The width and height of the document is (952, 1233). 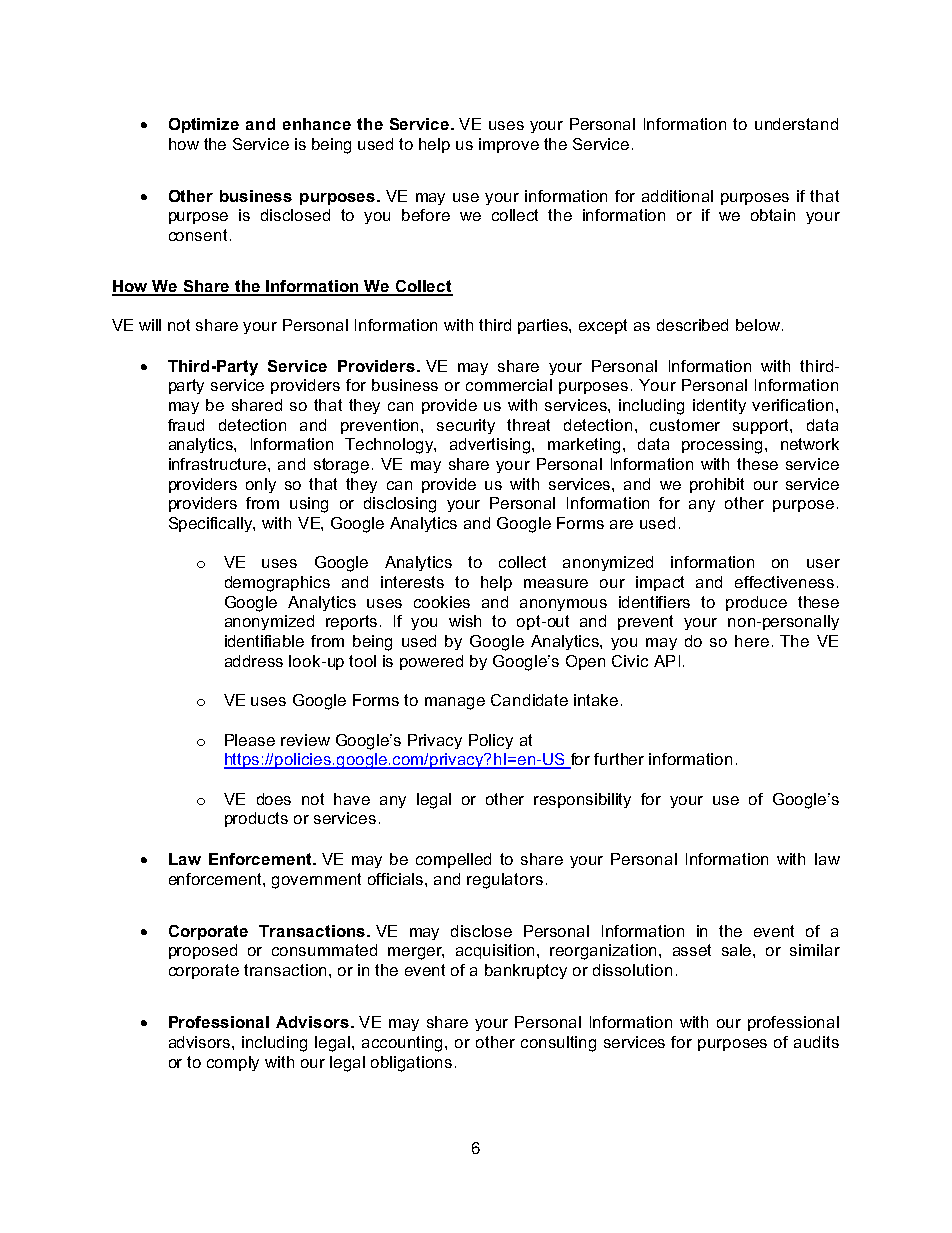 I want to click on security, so click(x=466, y=426).
